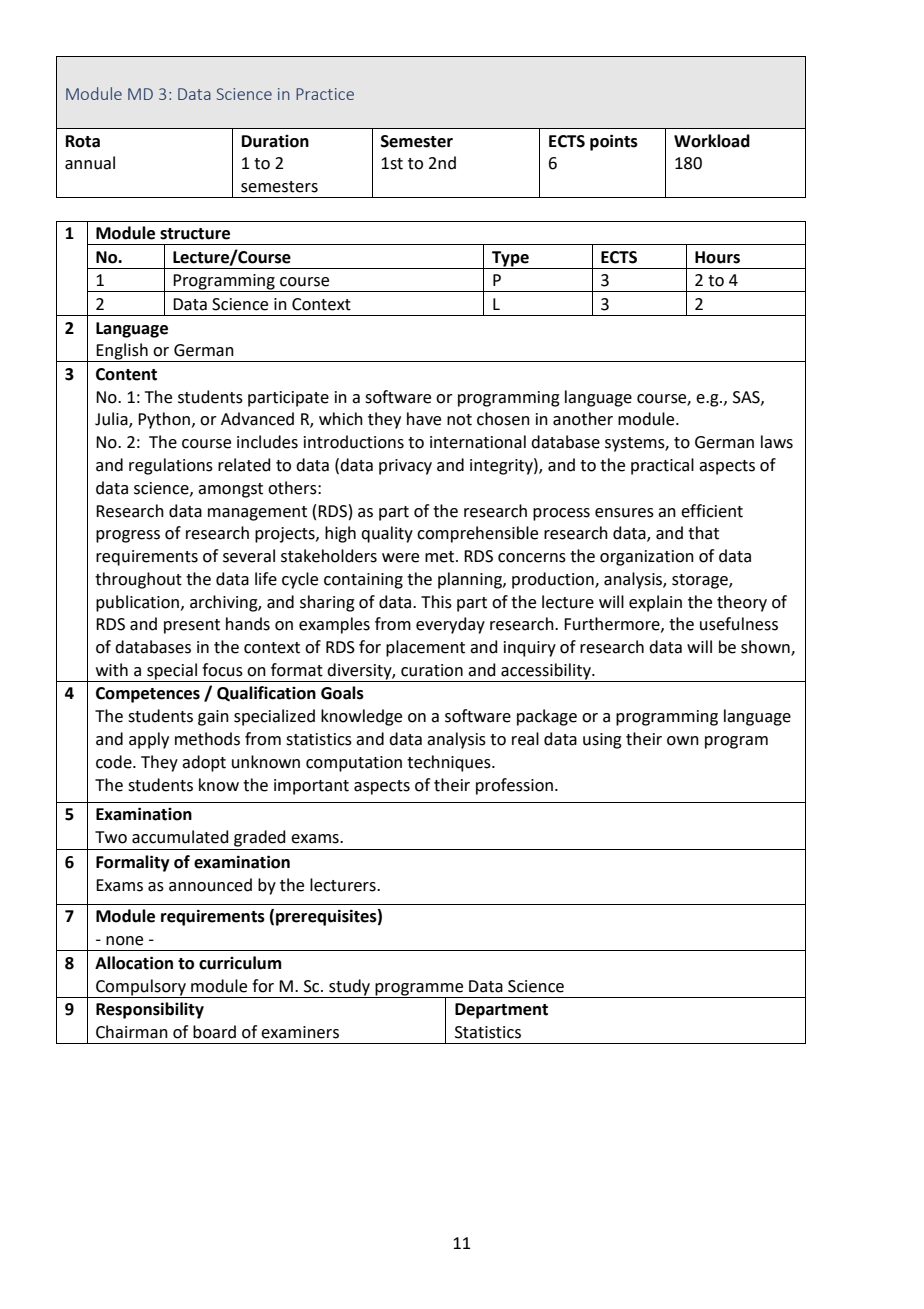 This screenshot has height=1309, width=924. What do you see at coordinates (712, 141) in the screenshot?
I see `Workload` at bounding box center [712, 141].
